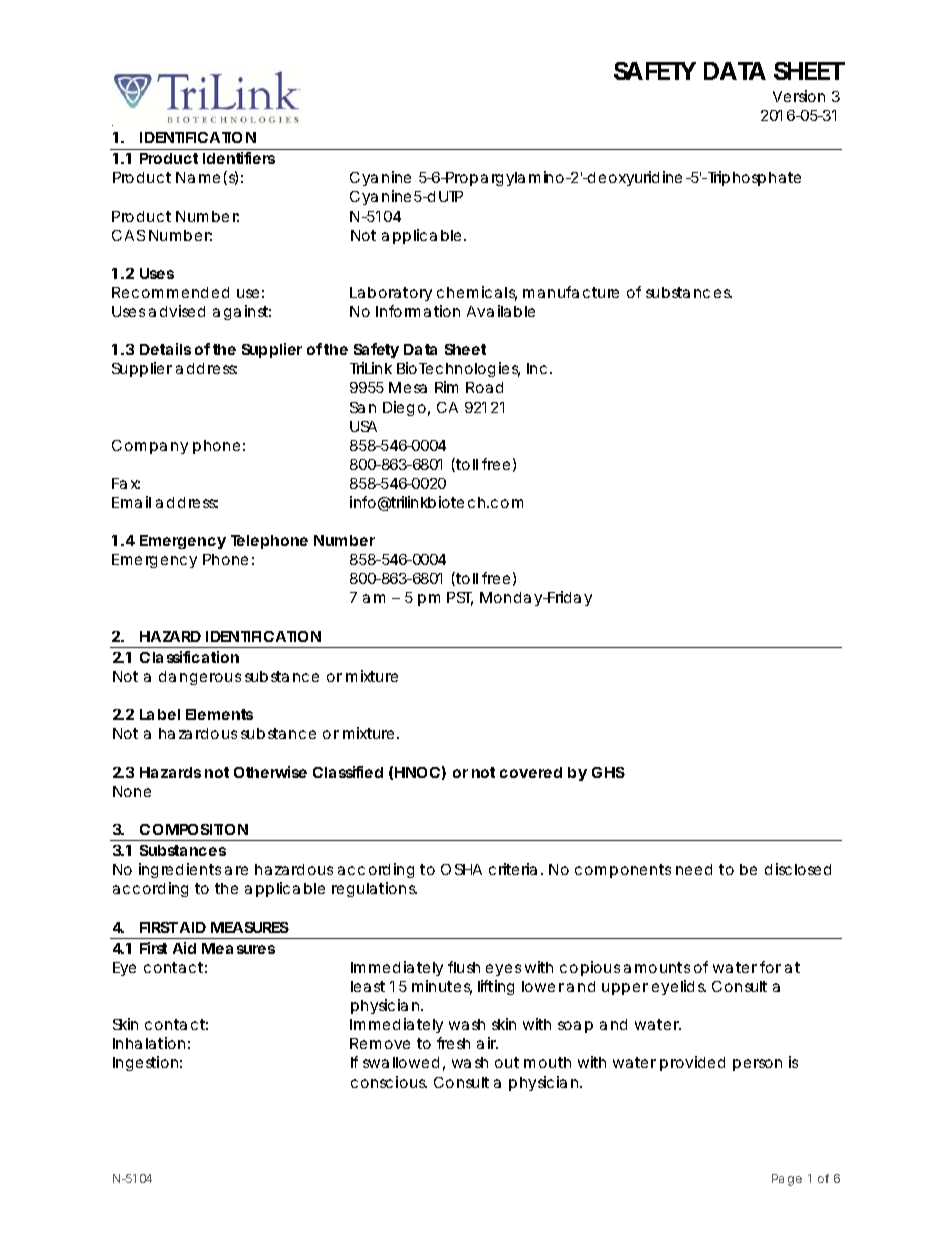  I want to click on chemicals, so click(477, 293).
